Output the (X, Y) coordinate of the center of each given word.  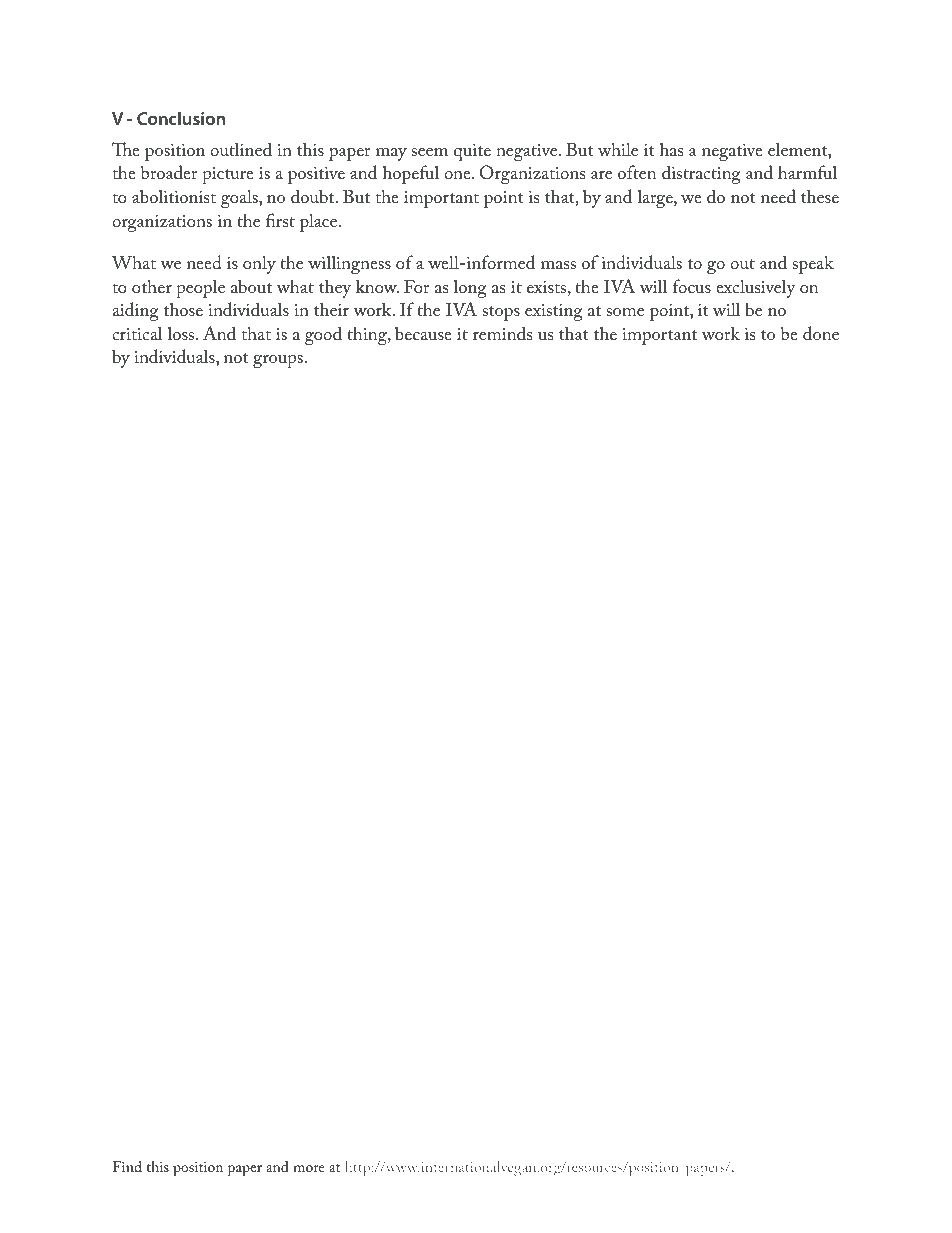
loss (182, 333)
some (625, 312)
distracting (701, 174)
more (309, 1168)
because (423, 334)
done (821, 333)
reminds (502, 333)
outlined (241, 149)
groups (278, 361)
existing (554, 312)
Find (127, 1166)
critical (137, 333)
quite (472, 152)
